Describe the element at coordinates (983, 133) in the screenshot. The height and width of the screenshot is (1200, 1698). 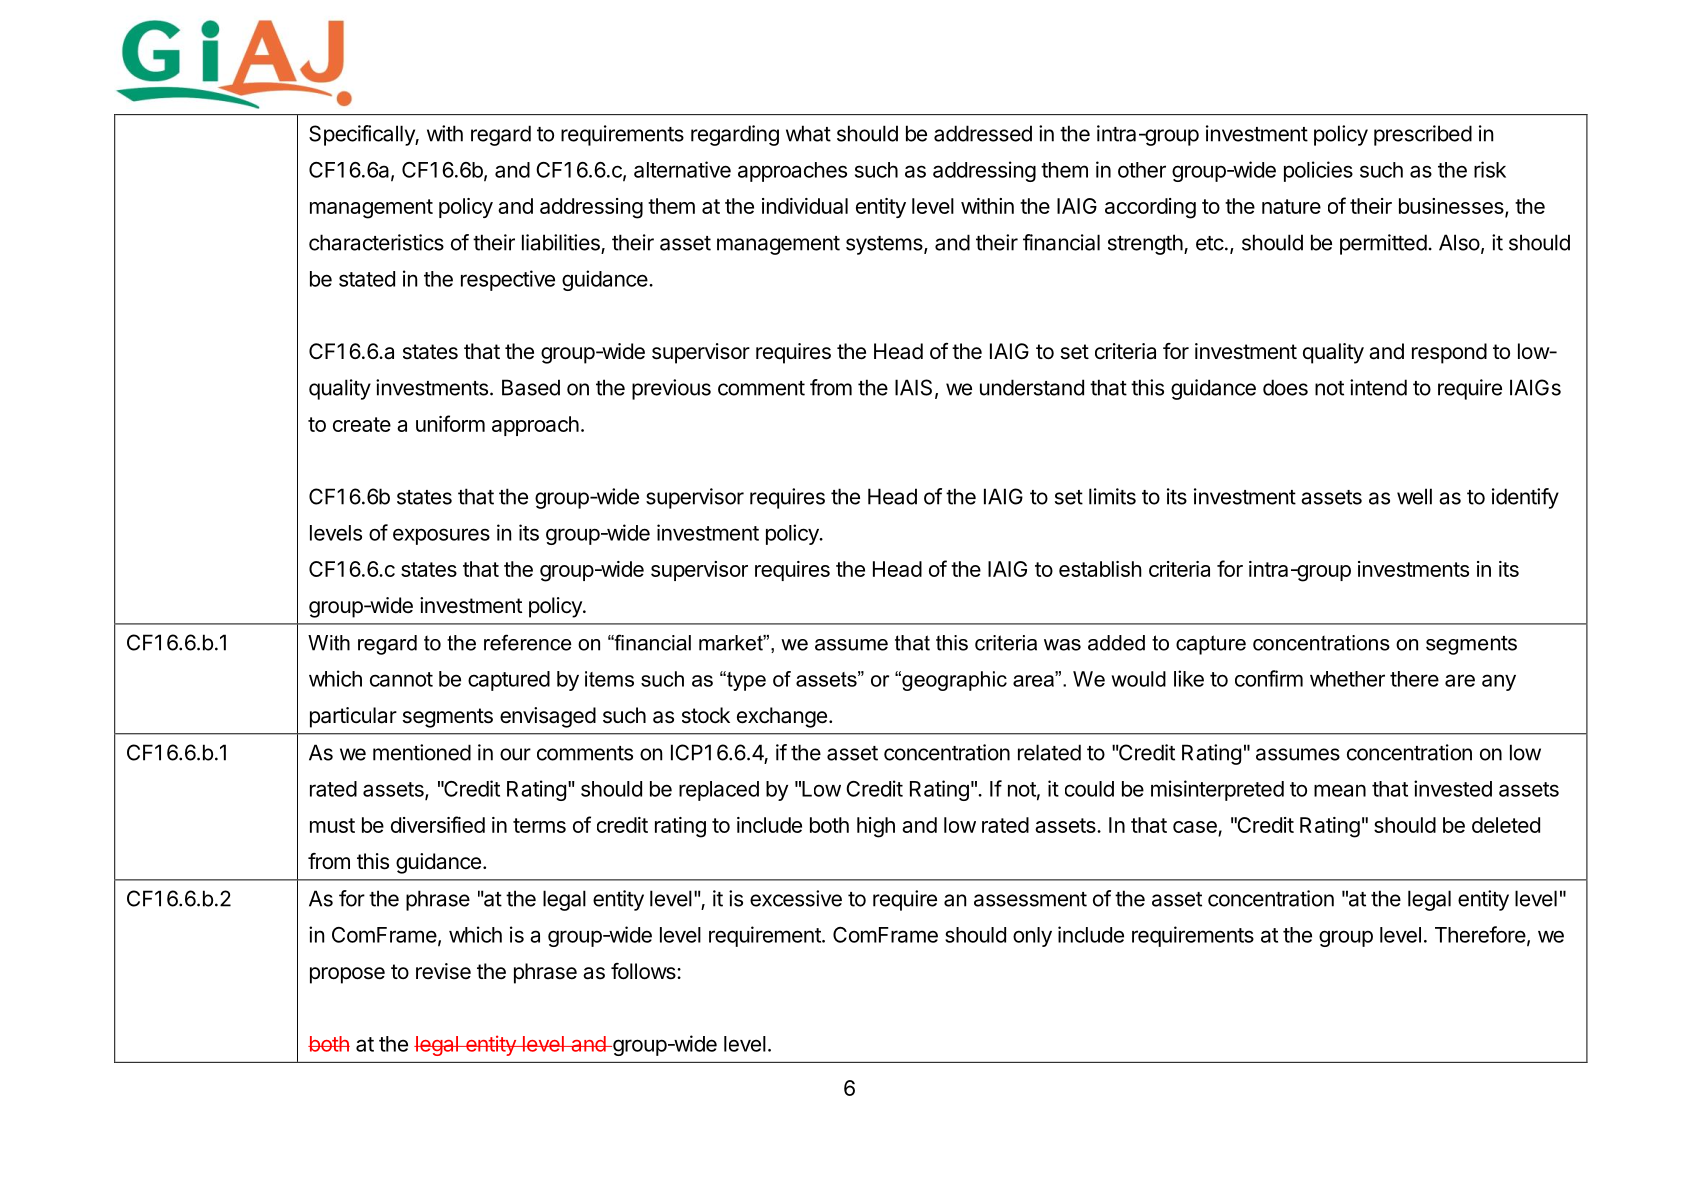
I see `addressed` at that location.
